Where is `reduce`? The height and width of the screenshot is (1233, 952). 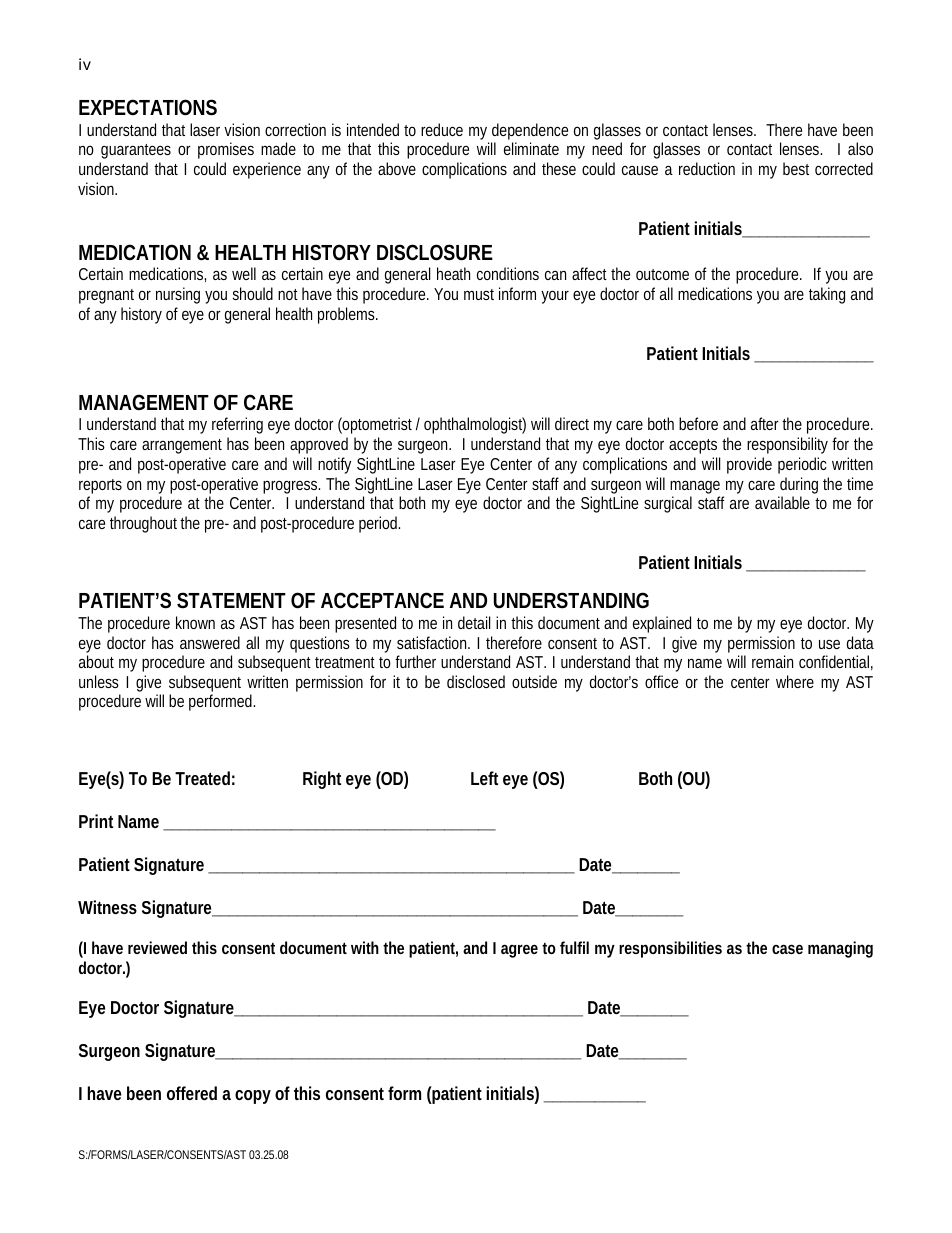 reduce is located at coordinates (442, 129).
